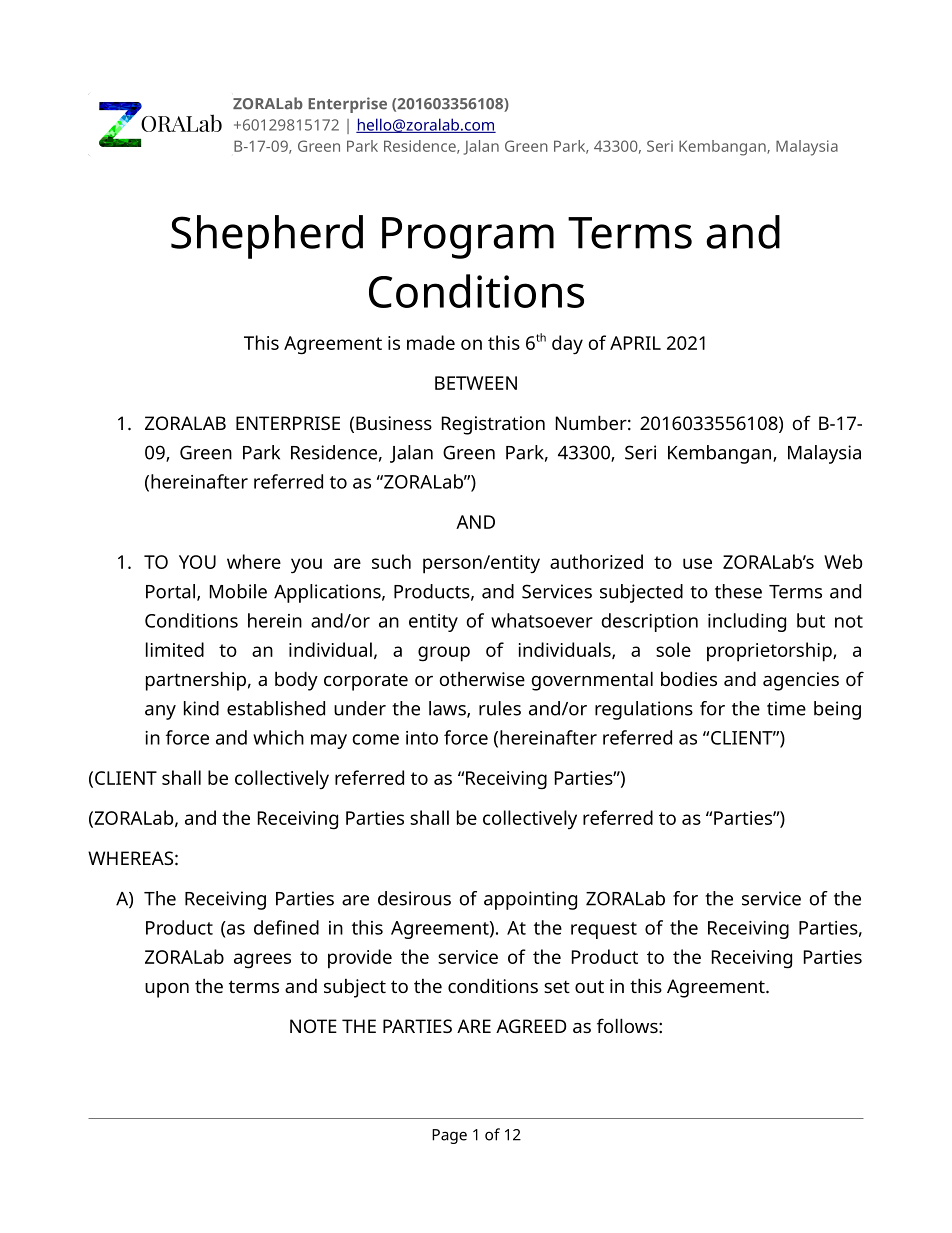 This document has height=1233, width=952. Describe the element at coordinates (276, 708) in the document. I see `established` at that location.
